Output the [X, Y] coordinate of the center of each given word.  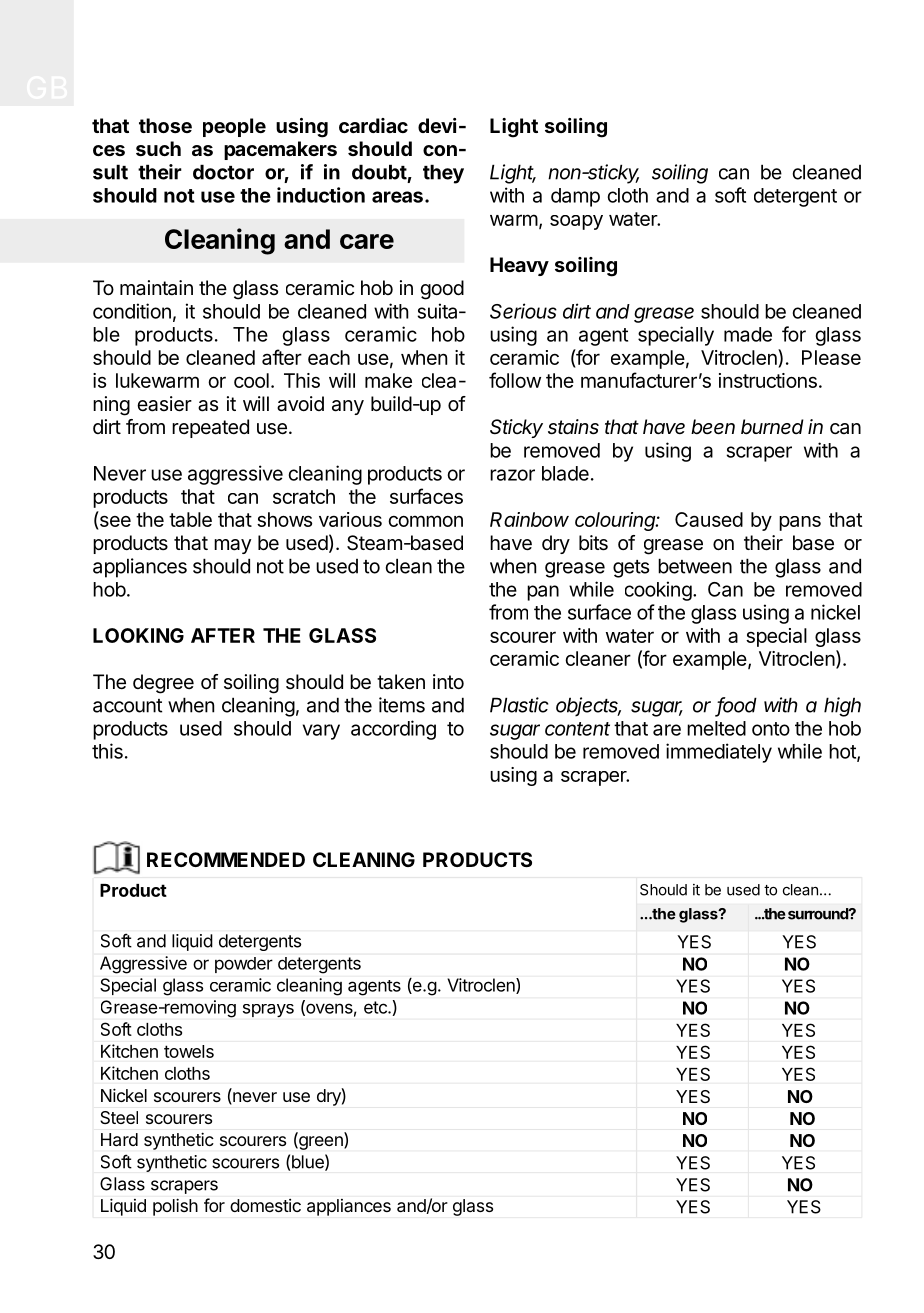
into [448, 681]
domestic [265, 1205]
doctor [223, 172]
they [443, 174]
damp [575, 197]
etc [376, 1007]
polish [175, 1207]
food [737, 706]
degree [163, 684]
